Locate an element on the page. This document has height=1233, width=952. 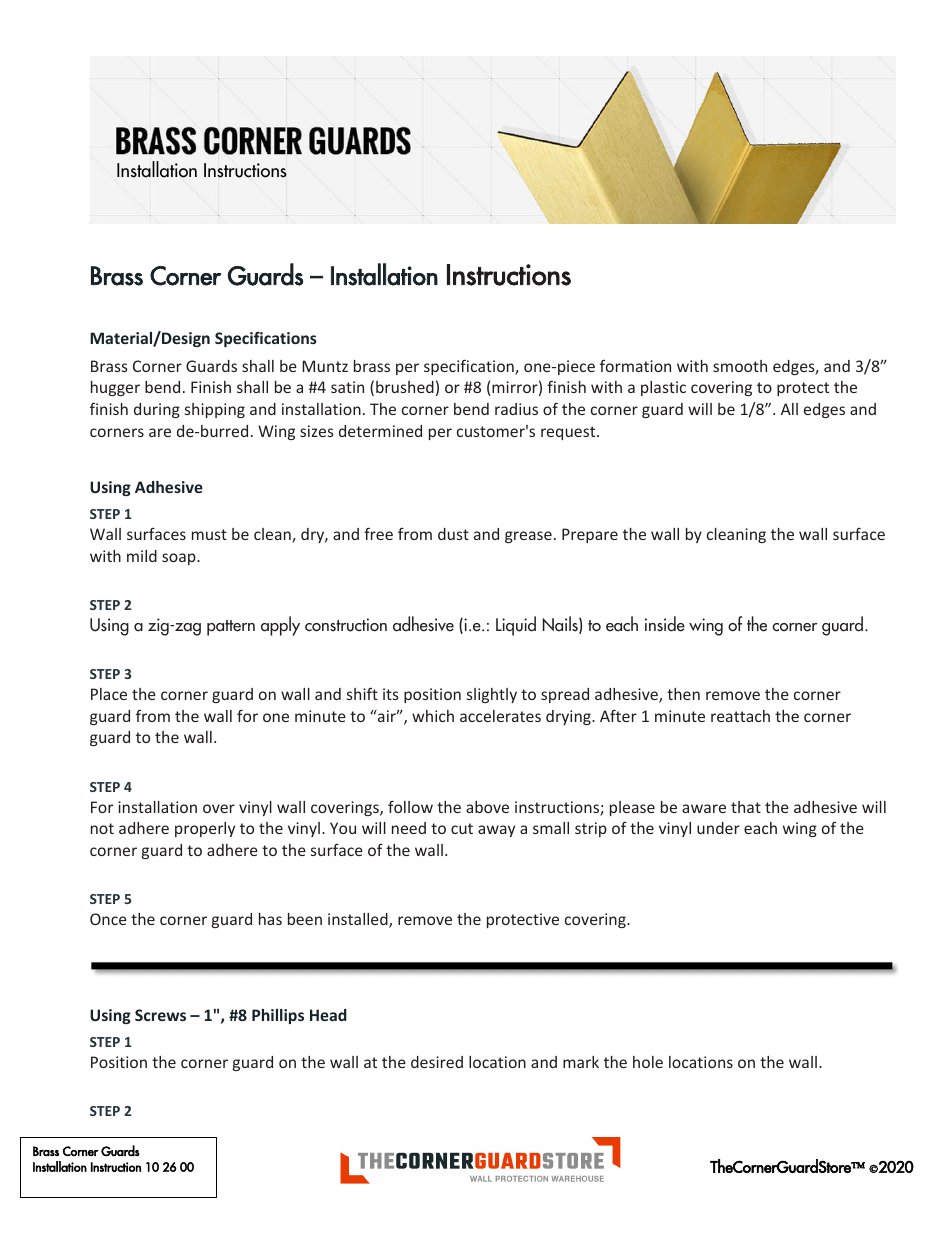
need is located at coordinates (409, 828).
